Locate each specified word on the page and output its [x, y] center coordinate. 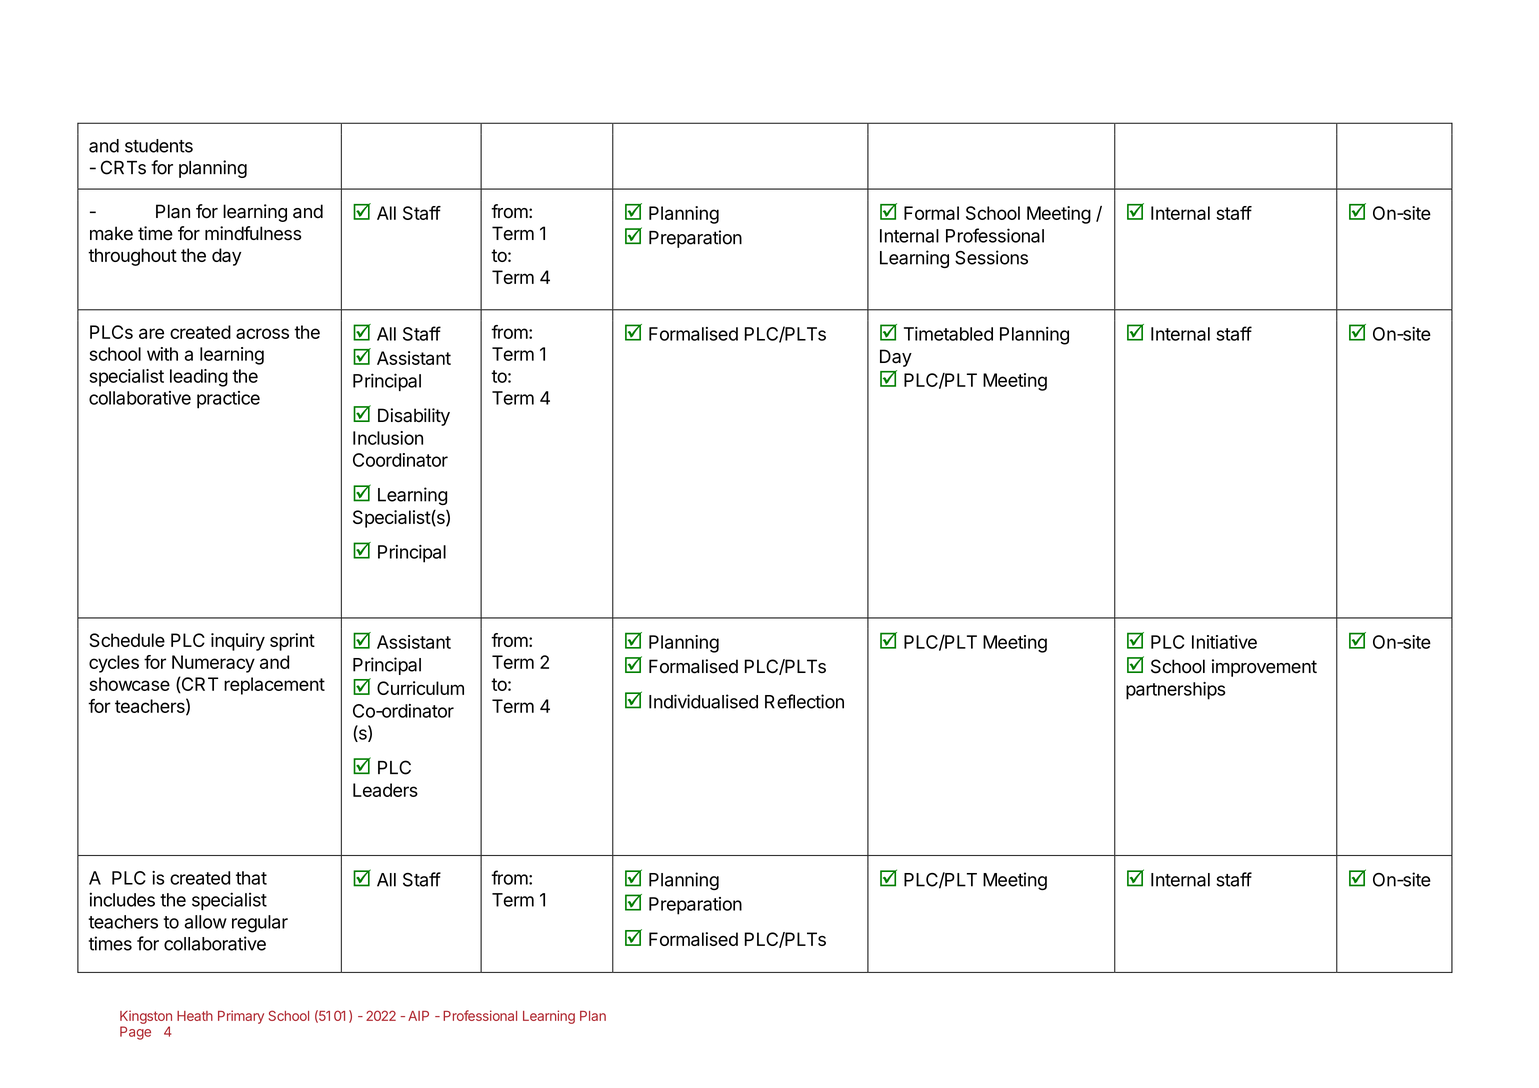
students [159, 146]
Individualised [703, 701]
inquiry [238, 642]
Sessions [991, 257]
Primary [241, 1017]
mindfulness [253, 233]
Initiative [1224, 642]
